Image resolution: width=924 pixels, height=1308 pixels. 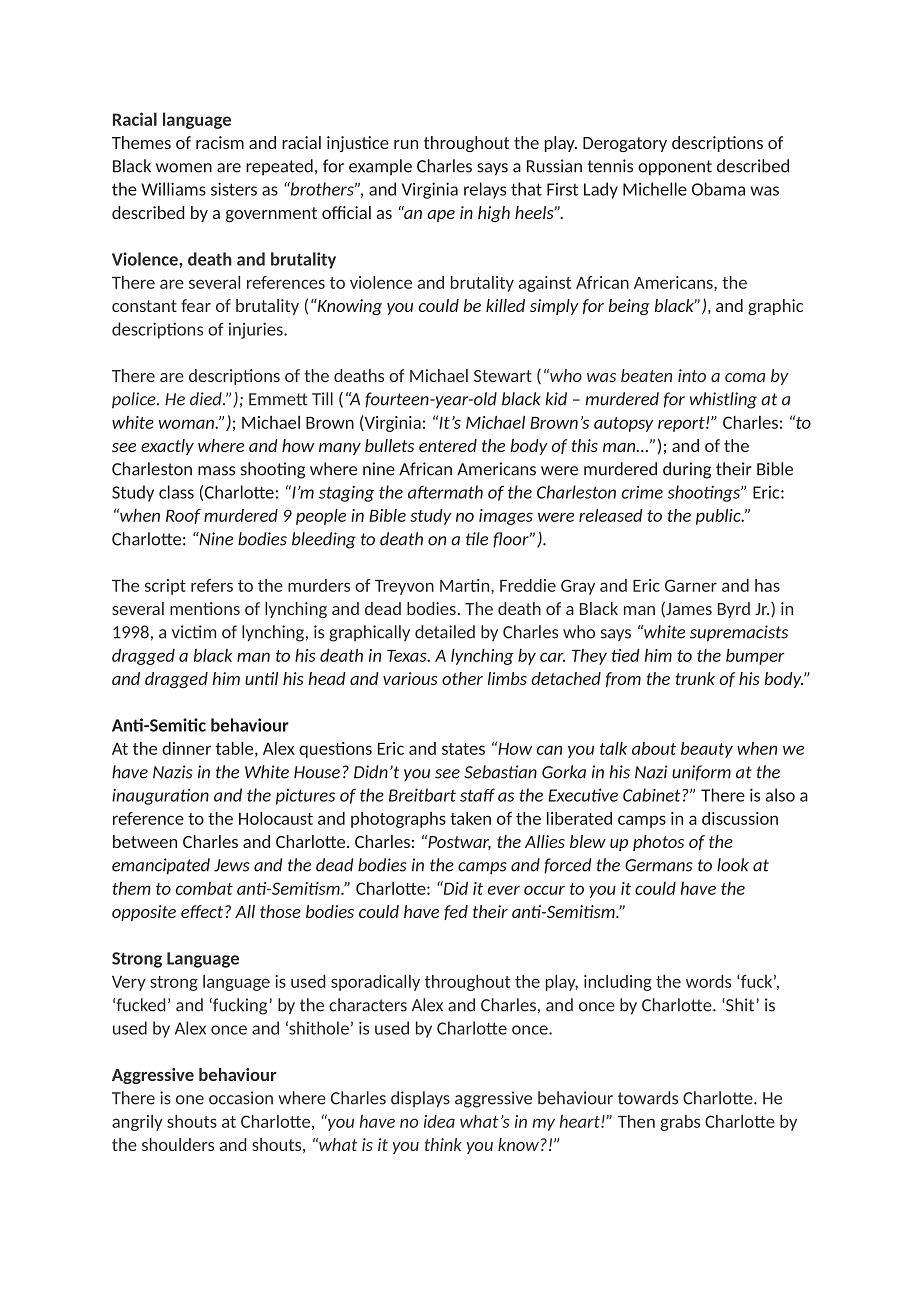 What do you see at coordinates (184, 168) in the screenshot?
I see `women` at bounding box center [184, 168].
